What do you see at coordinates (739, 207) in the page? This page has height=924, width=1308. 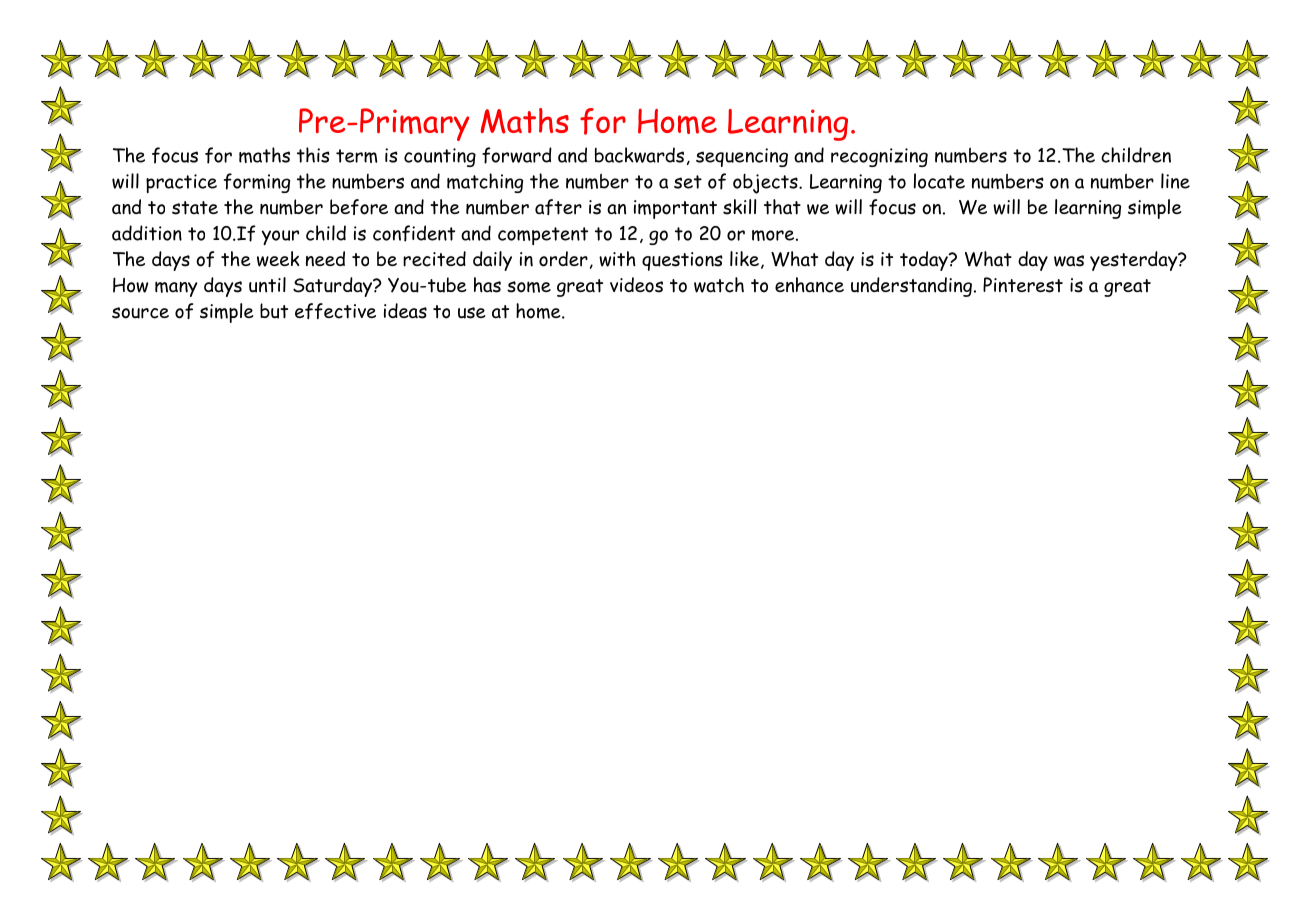 I see `skill` at bounding box center [739, 207].
